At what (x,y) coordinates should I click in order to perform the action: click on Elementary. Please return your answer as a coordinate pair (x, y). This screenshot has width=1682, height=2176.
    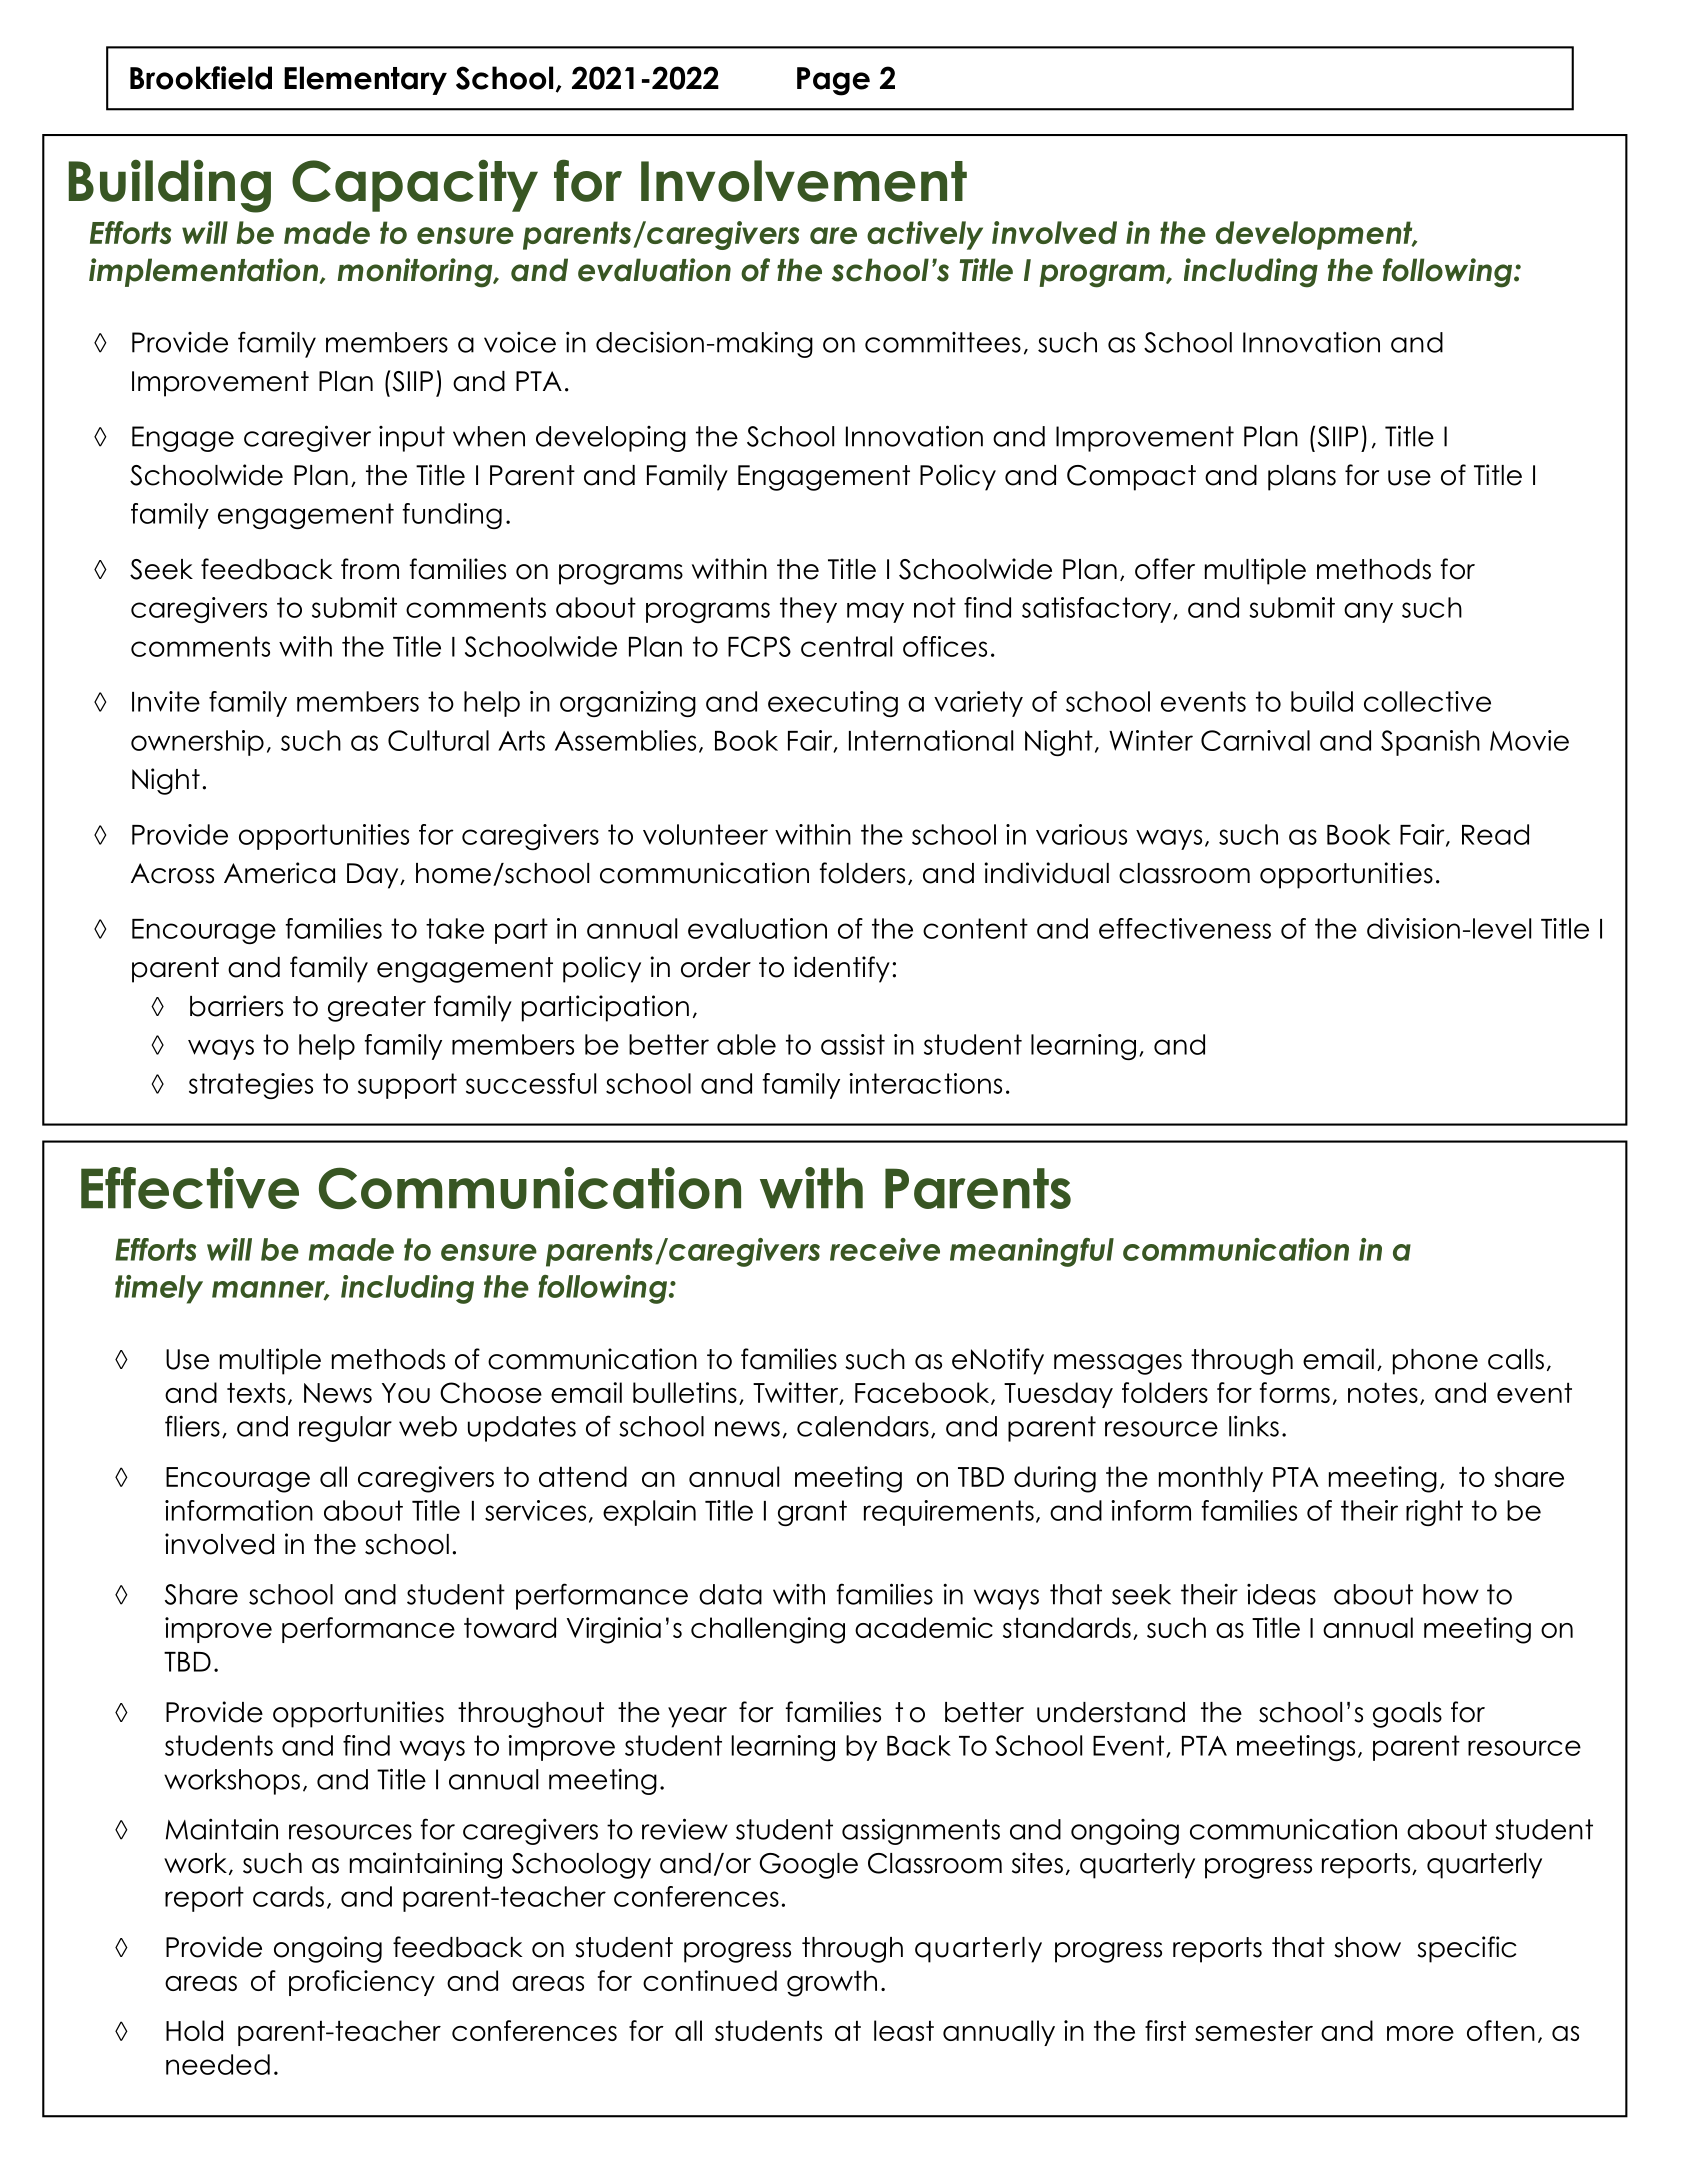
    Looking at the image, I should click on (365, 80).
